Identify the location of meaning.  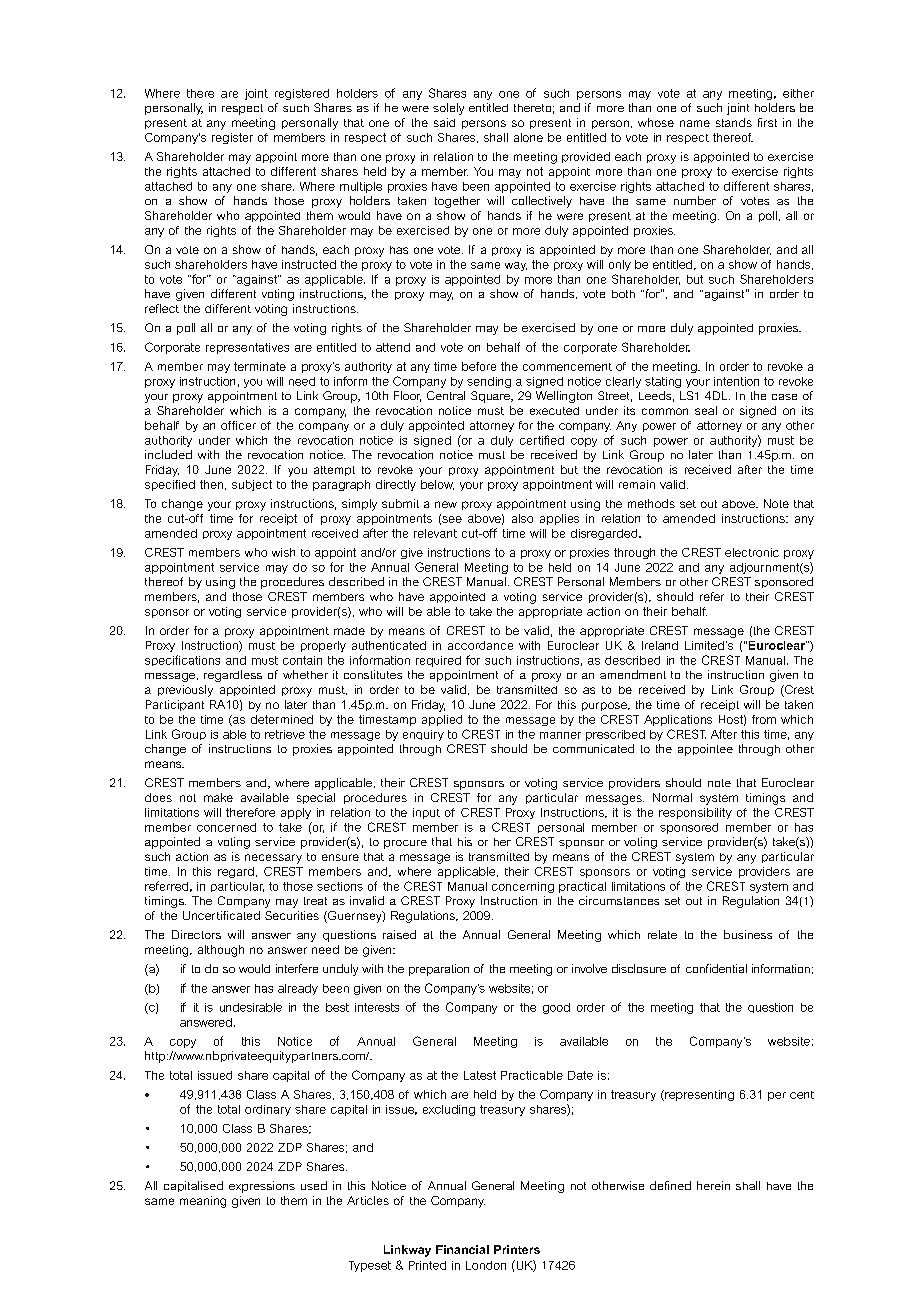
(203, 1202).
